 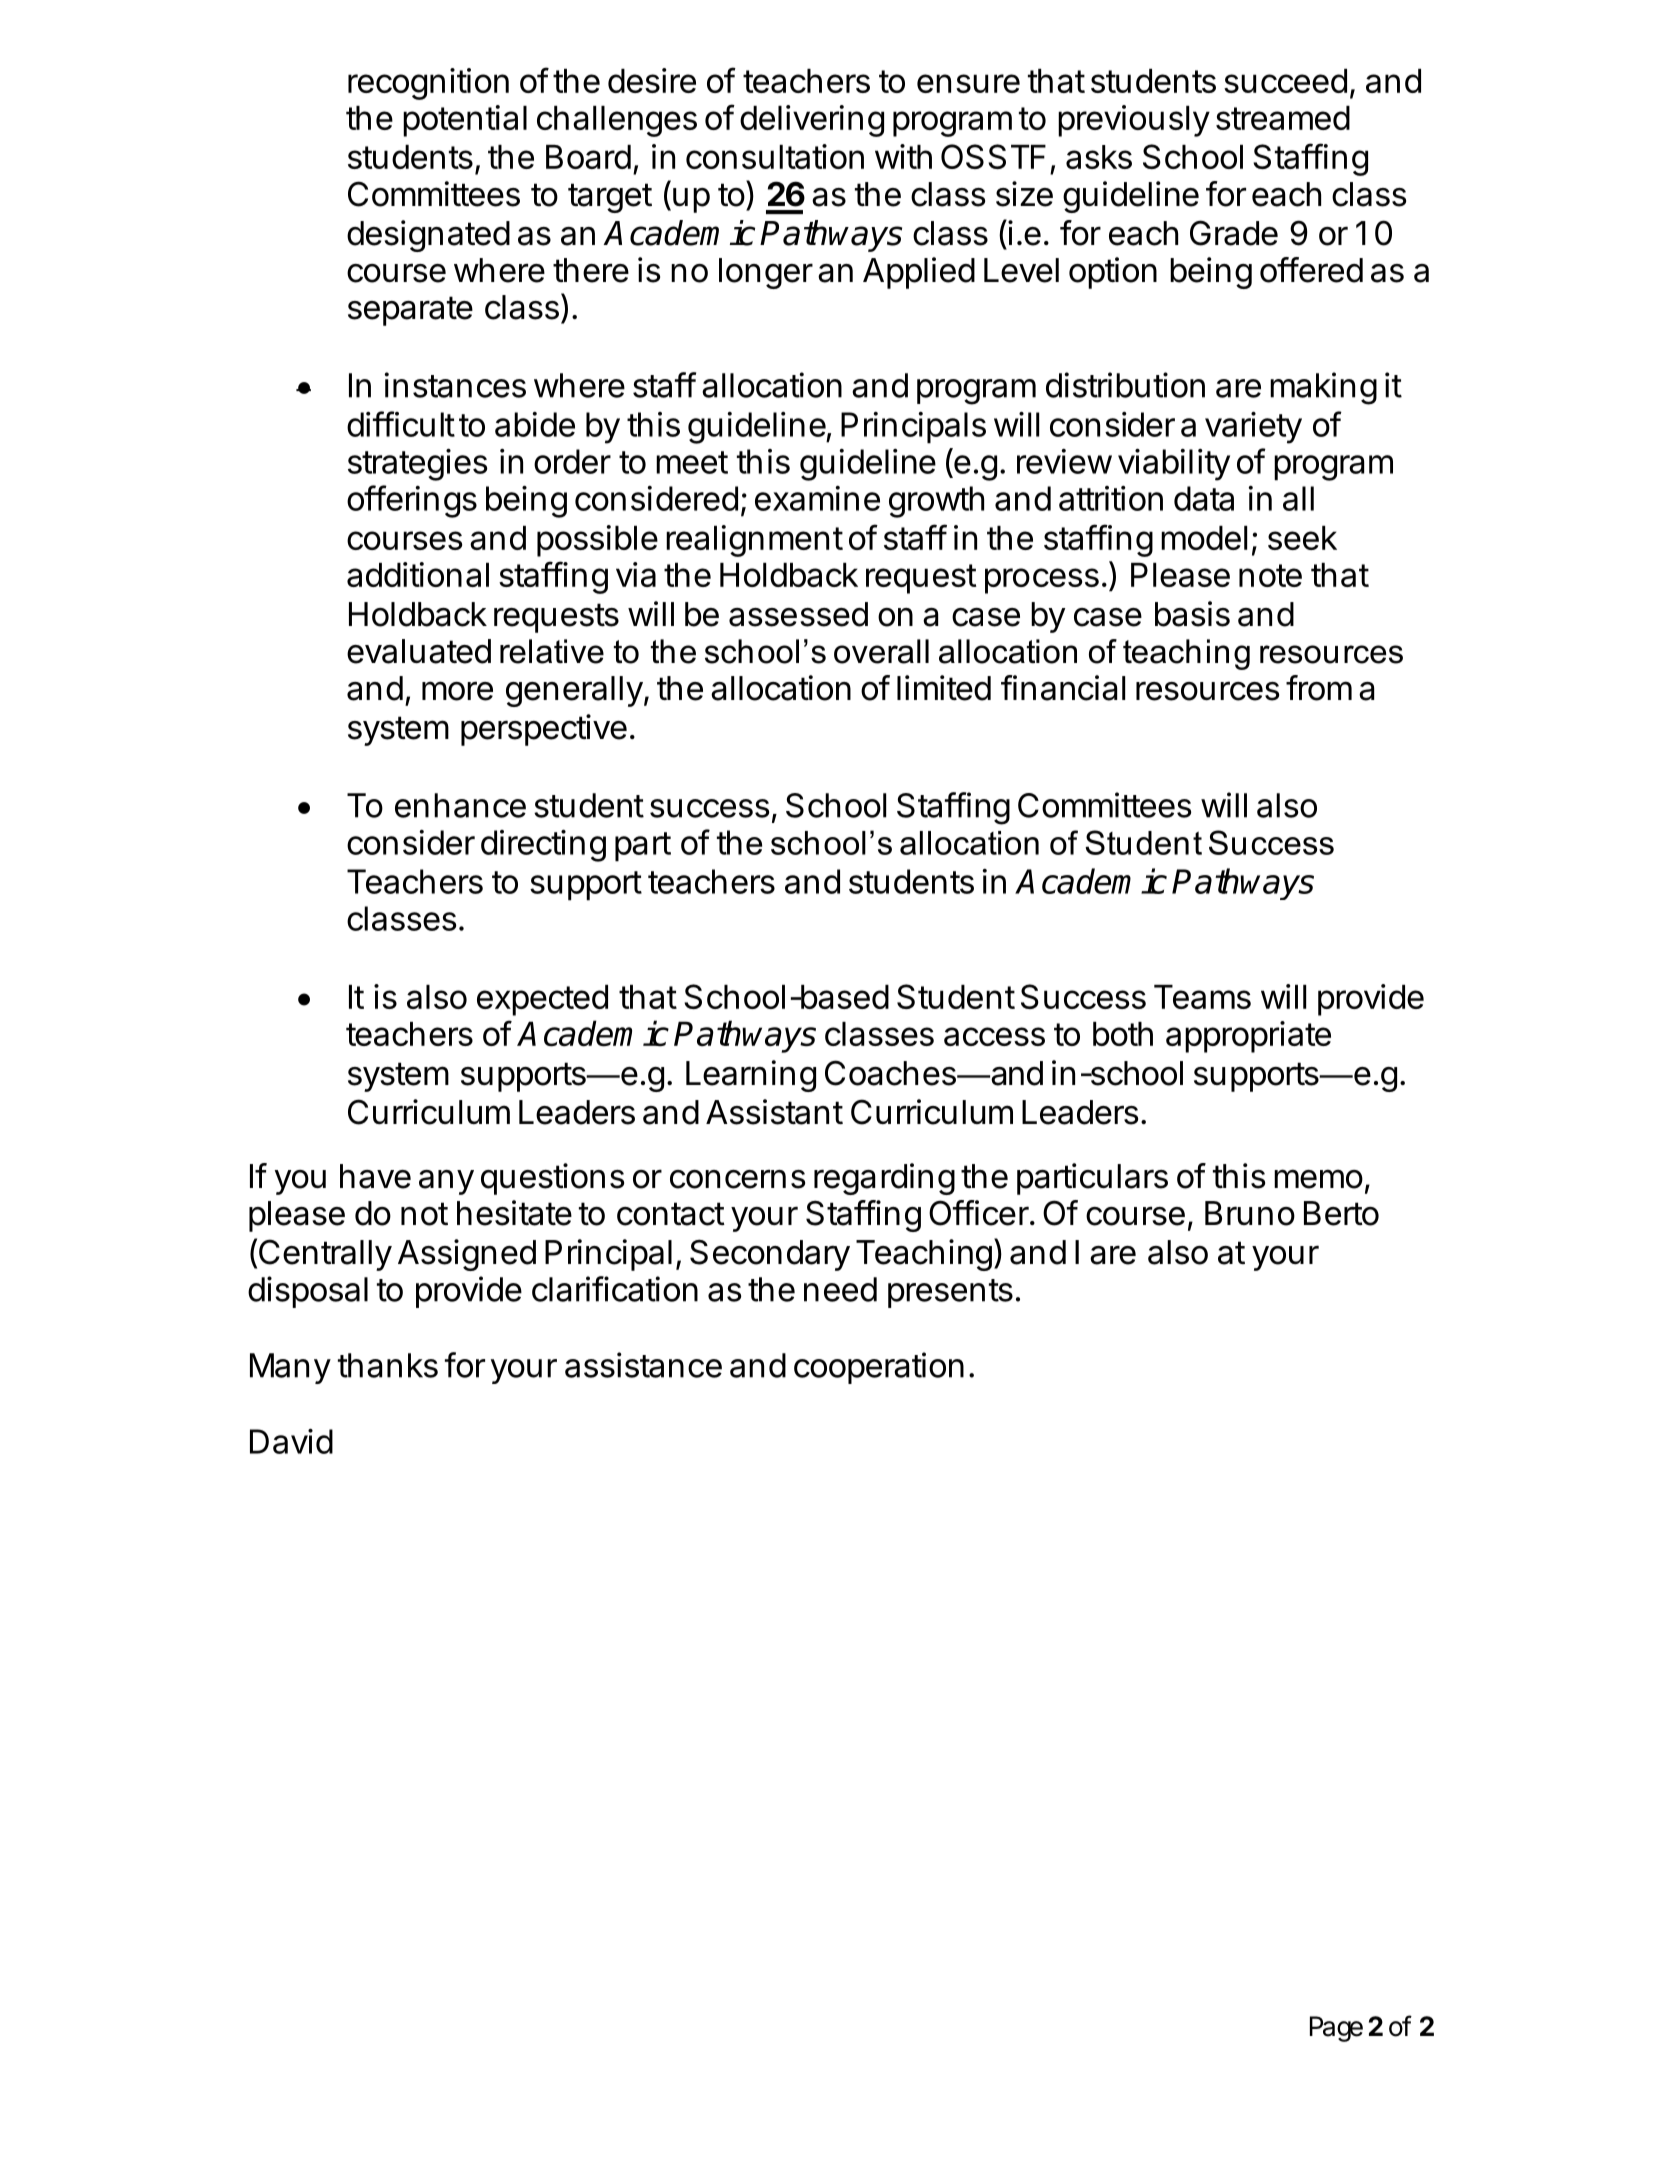 What do you see at coordinates (754, 541) in the page?
I see `realignment` at bounding box center [754, 541].
